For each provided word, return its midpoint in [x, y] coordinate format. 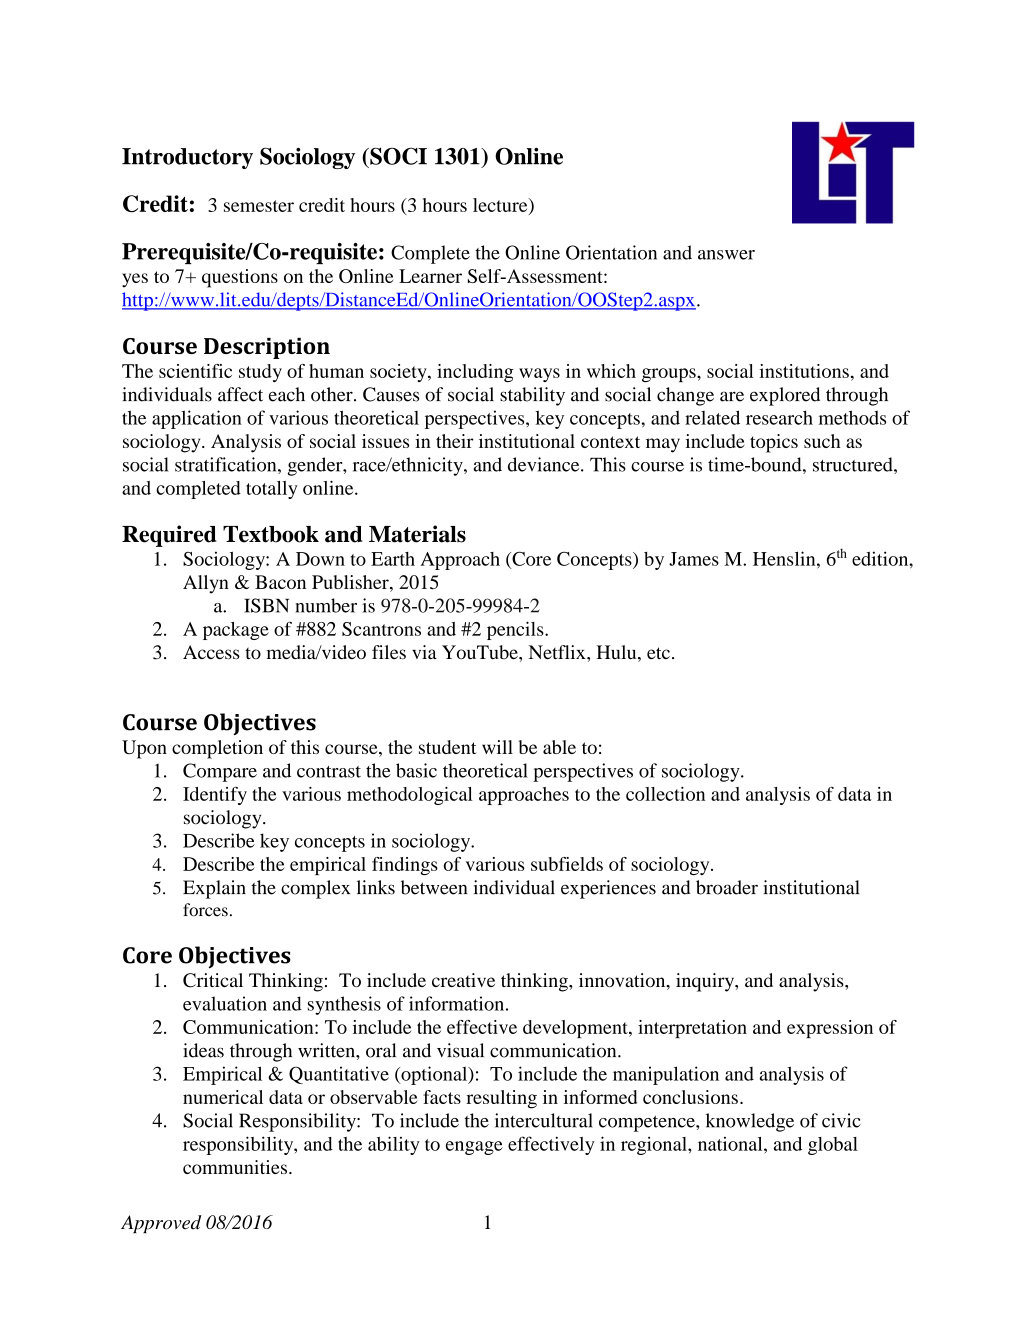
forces [205, 910]
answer [726, 255]
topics [774, 443]
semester [259, 206]
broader [727, 887]
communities [235, 1167]
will [497, 747]
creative [463, 980]
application [197, 419]
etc [658, 653]
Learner [430, 276]
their [455, 441]
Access [211, 652]
